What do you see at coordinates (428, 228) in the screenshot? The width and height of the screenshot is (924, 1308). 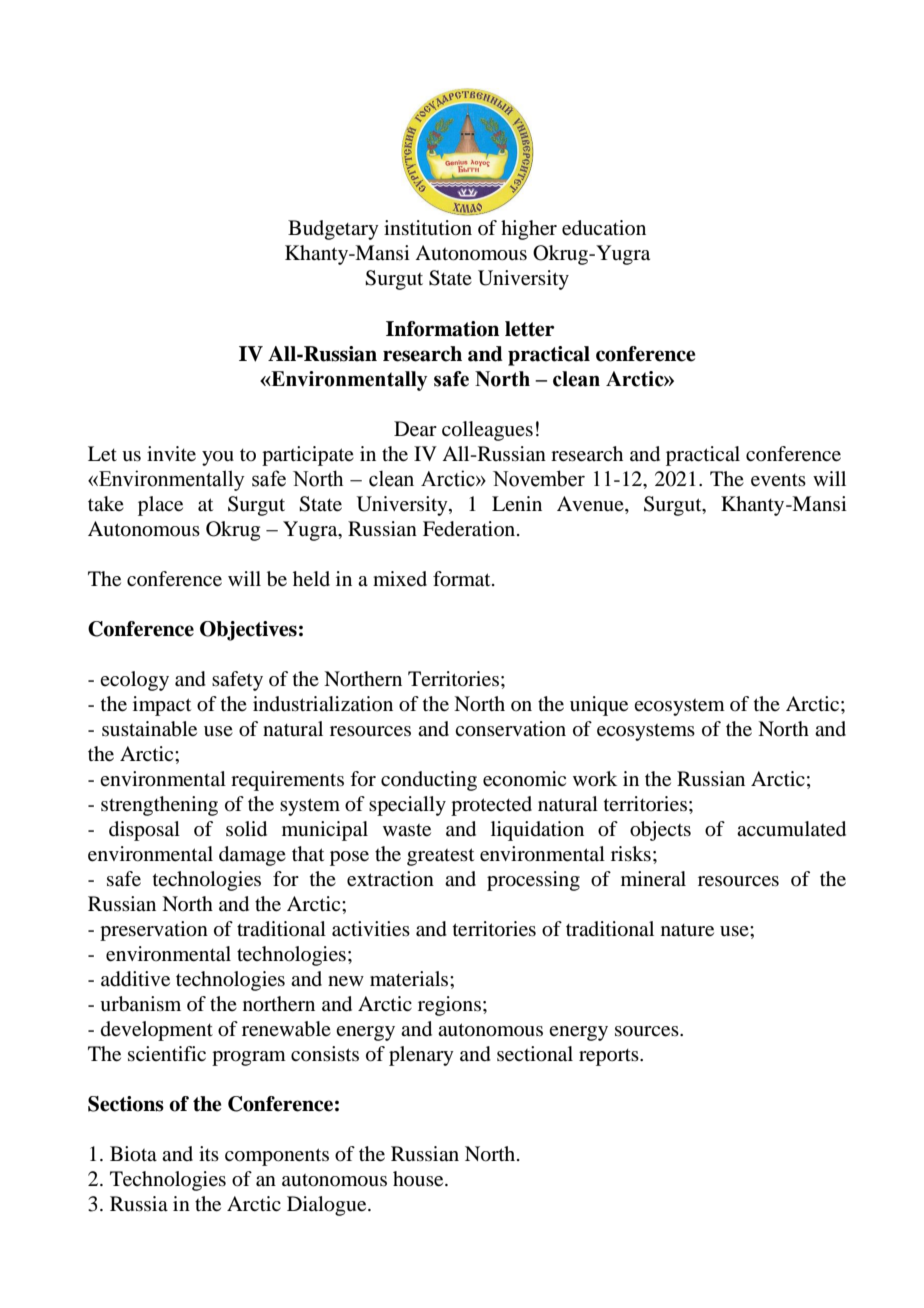 I see `institution` at bounding box center [428, 228].
